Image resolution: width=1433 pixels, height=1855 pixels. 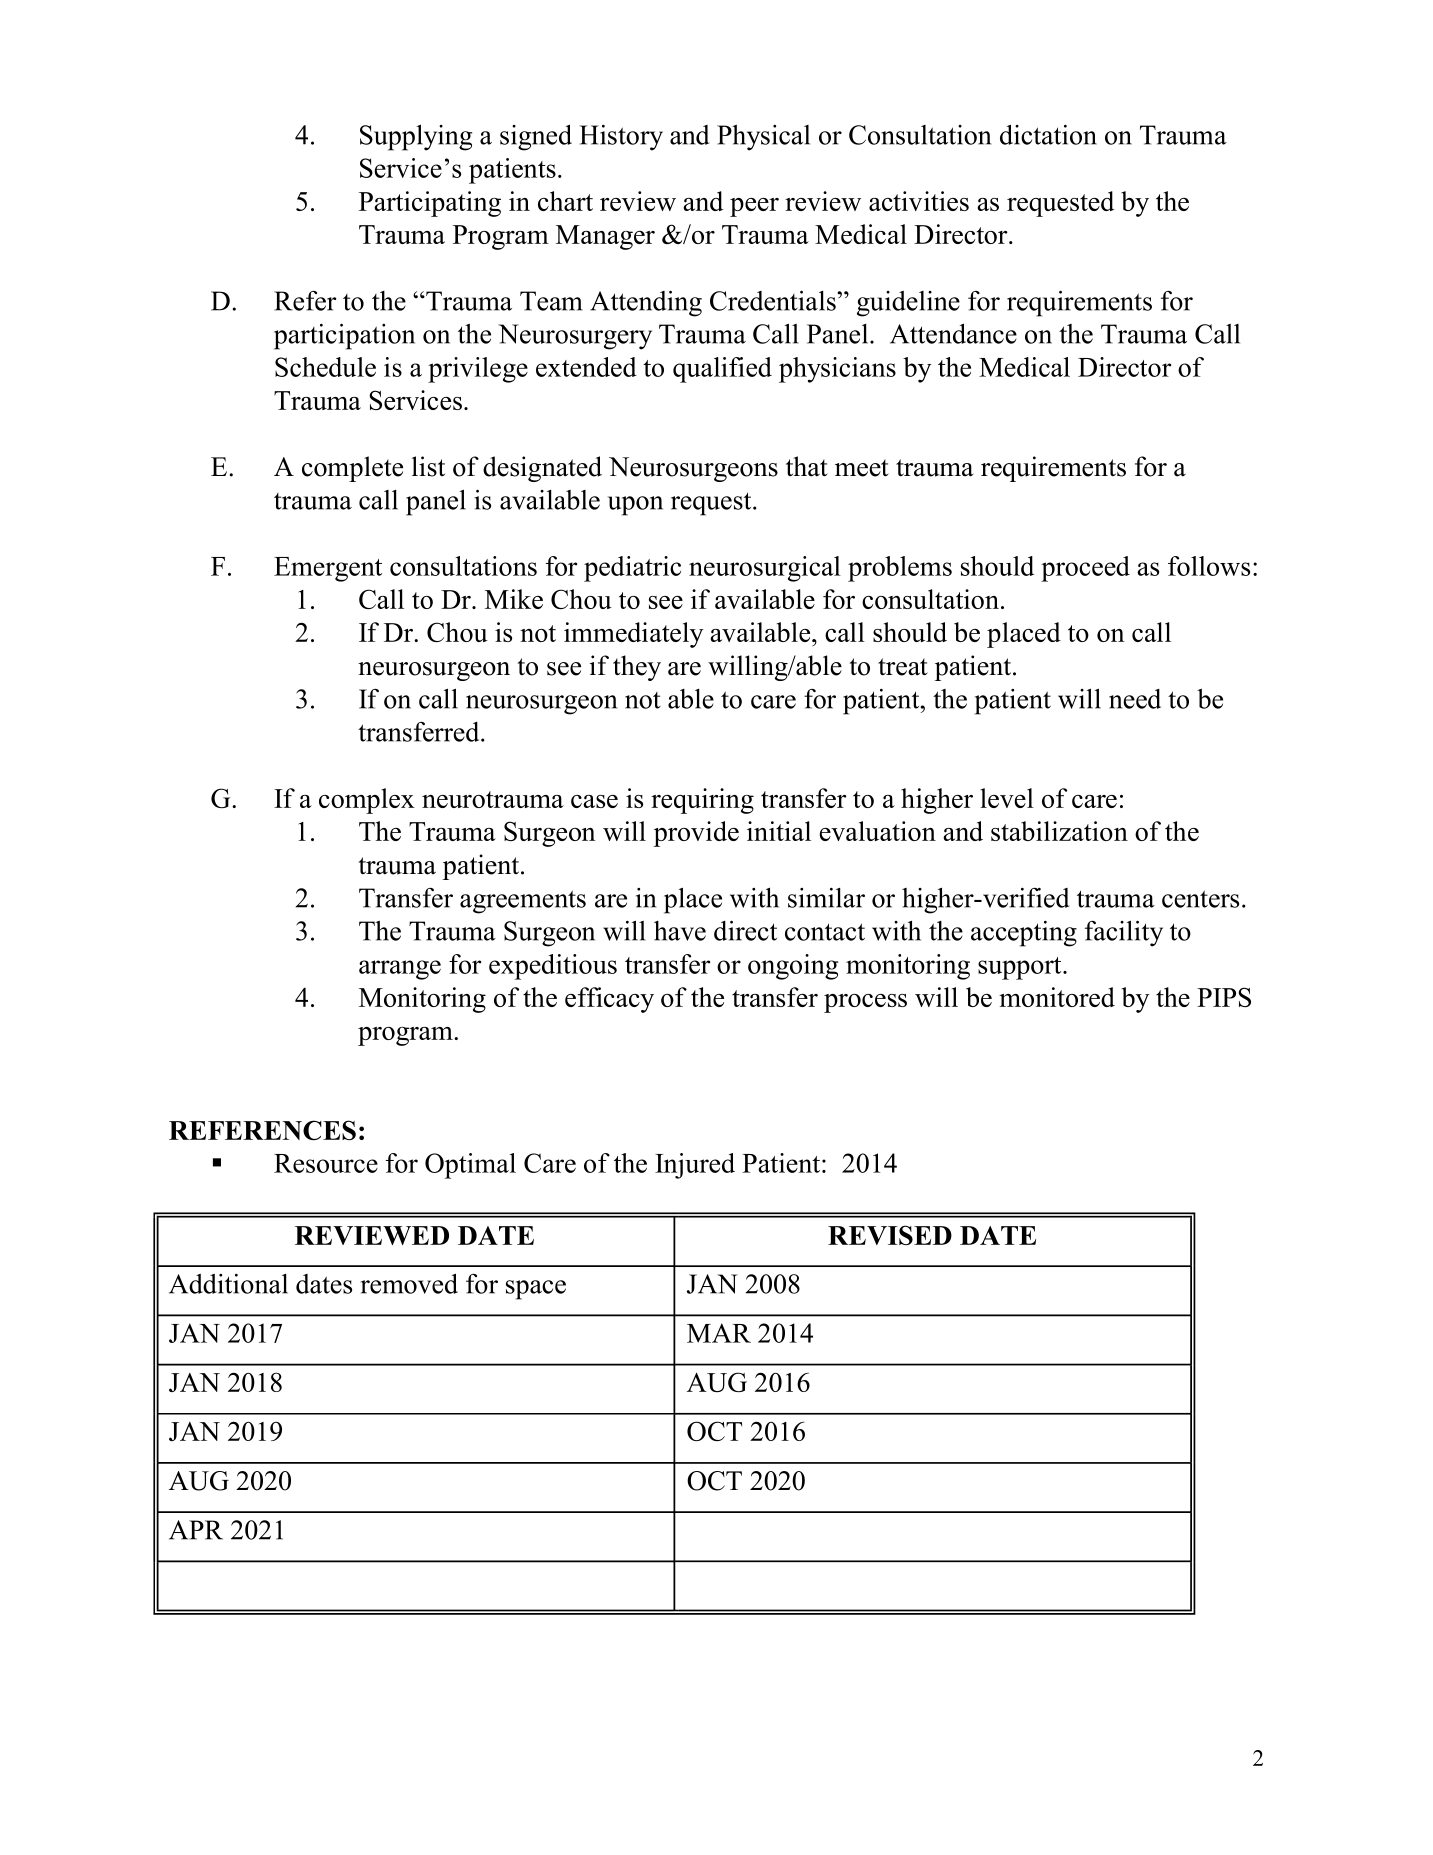 What do you see at coordinates (416, 137) in the screenshot?
I see `Supplying` at bounding box center [416, 137].
